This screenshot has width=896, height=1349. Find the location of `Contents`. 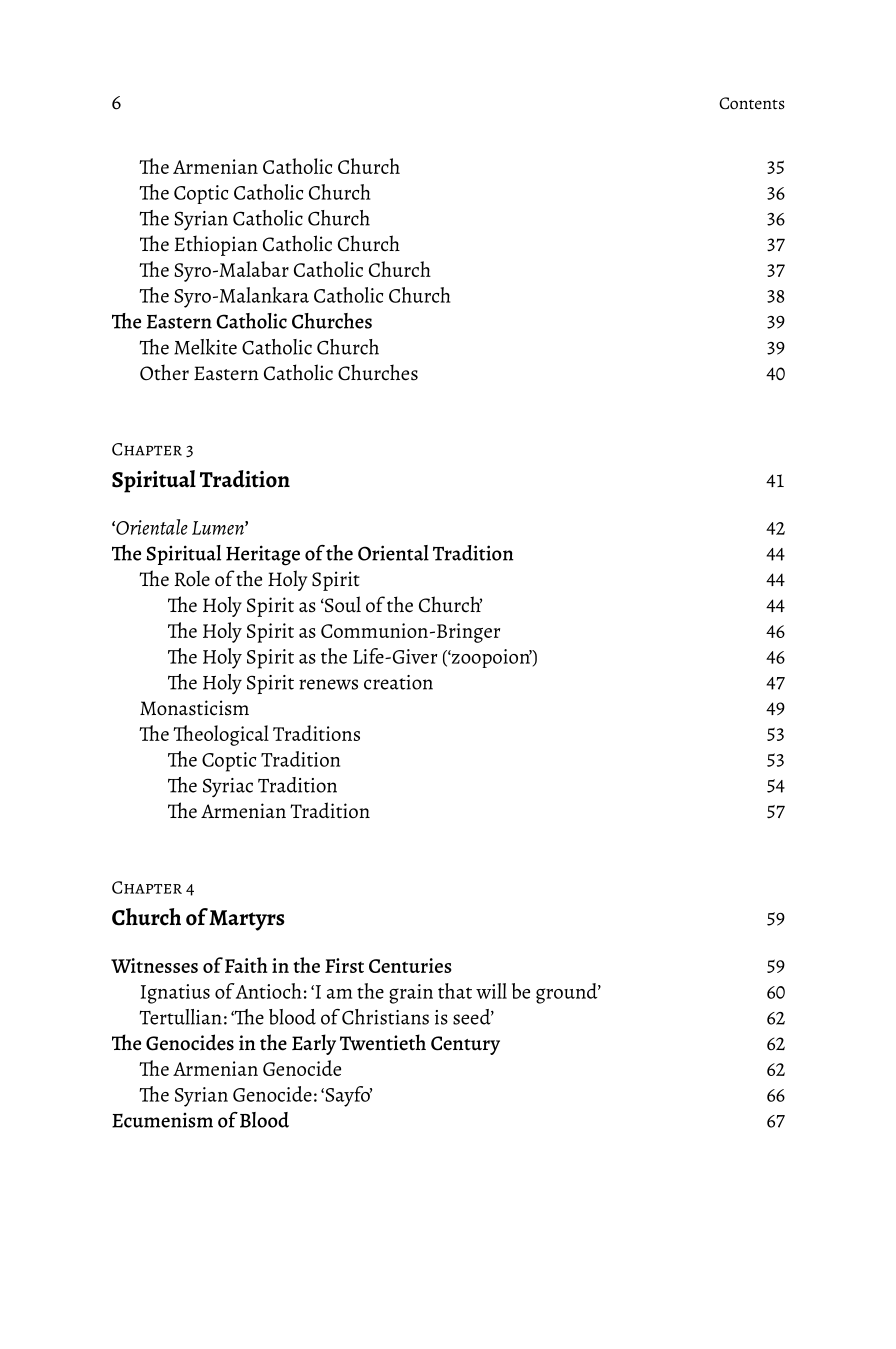

Contents is located at coordinates (752, 103).
